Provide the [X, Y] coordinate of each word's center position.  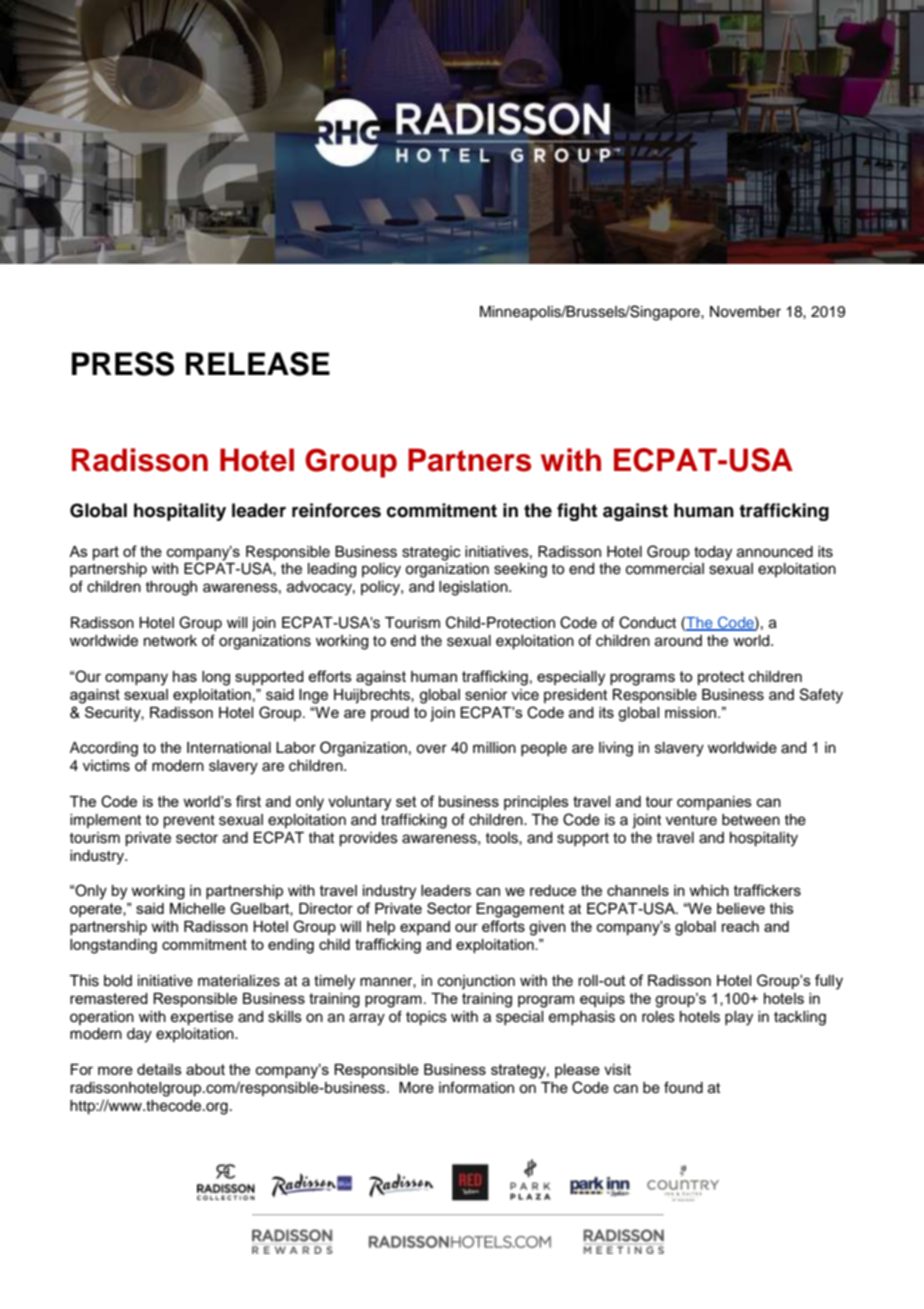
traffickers [767, 890]
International [229, 748]
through [171, 588]
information [476, 1087]
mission [692, 712]
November [745, 312]
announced [775, 552]
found [683, 1087]
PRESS [123, 364]
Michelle [197, 908]
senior [486, 695]
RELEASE [258, 364]
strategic [431, 553]
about [205, 1069]
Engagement [520, 910]
